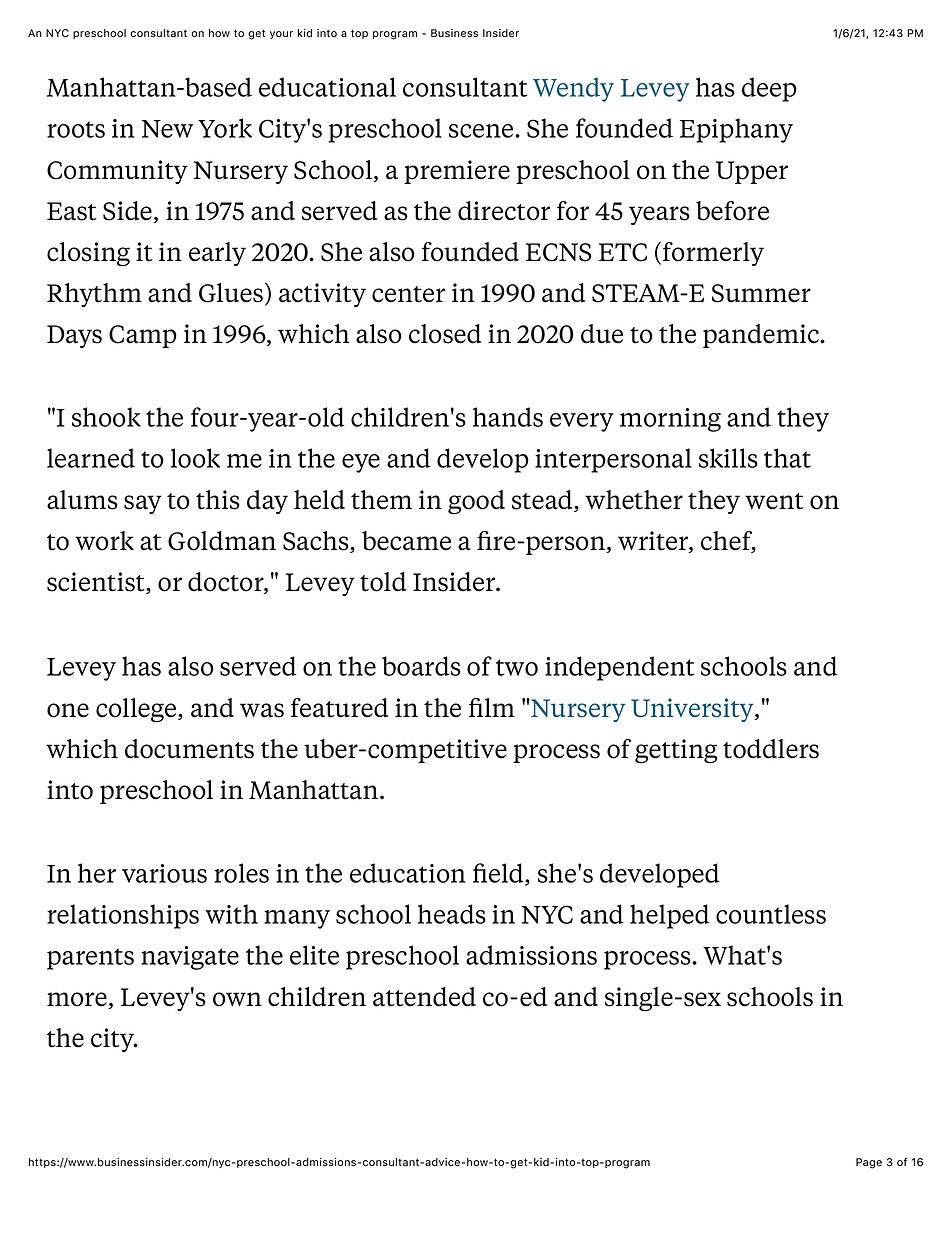 This image has width=952, height=1233. Describe the element at coordinates (106, 417) in the image. I see `shook` at that location.
